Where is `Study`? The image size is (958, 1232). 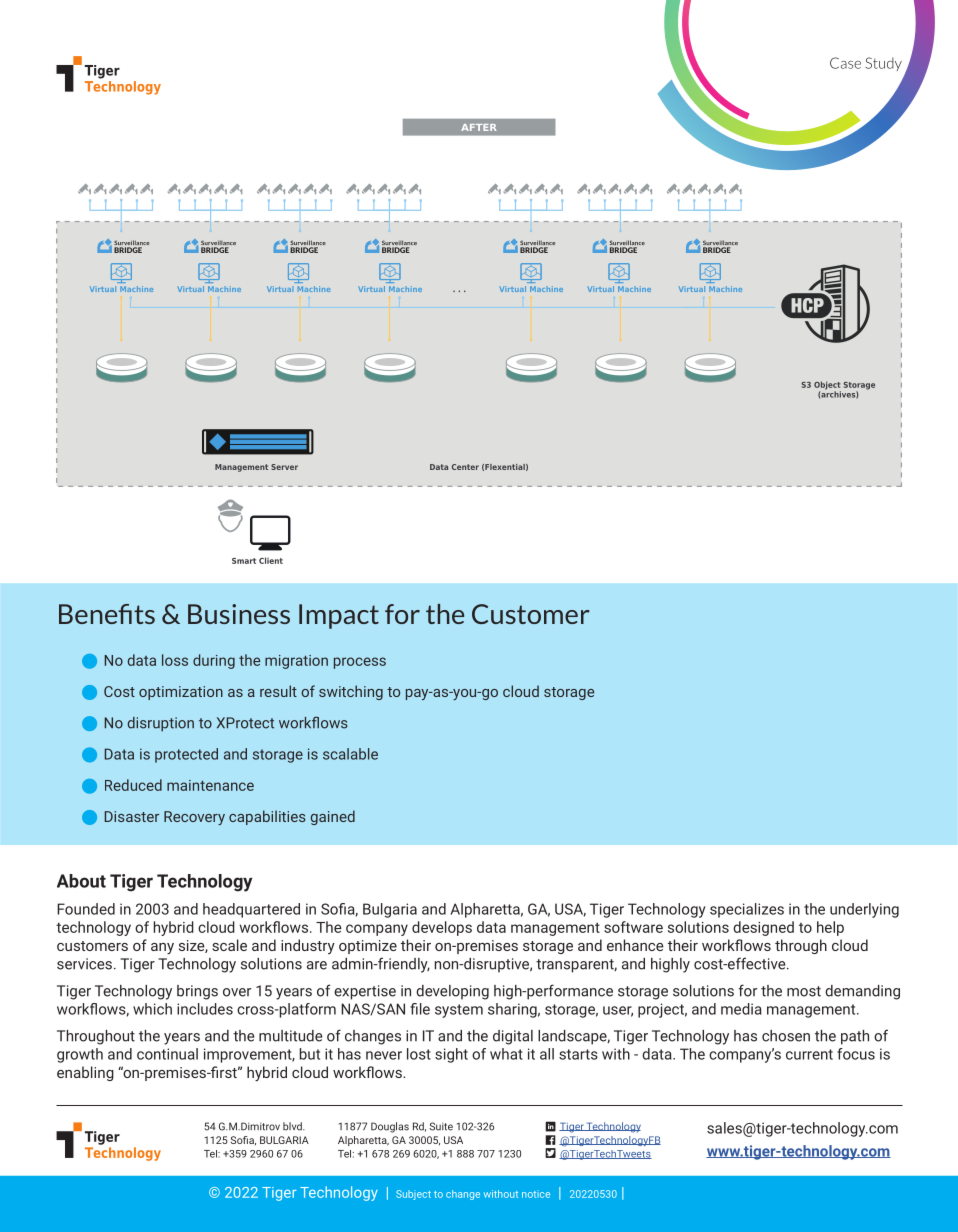 Study is located at coordinates (883, 64).
